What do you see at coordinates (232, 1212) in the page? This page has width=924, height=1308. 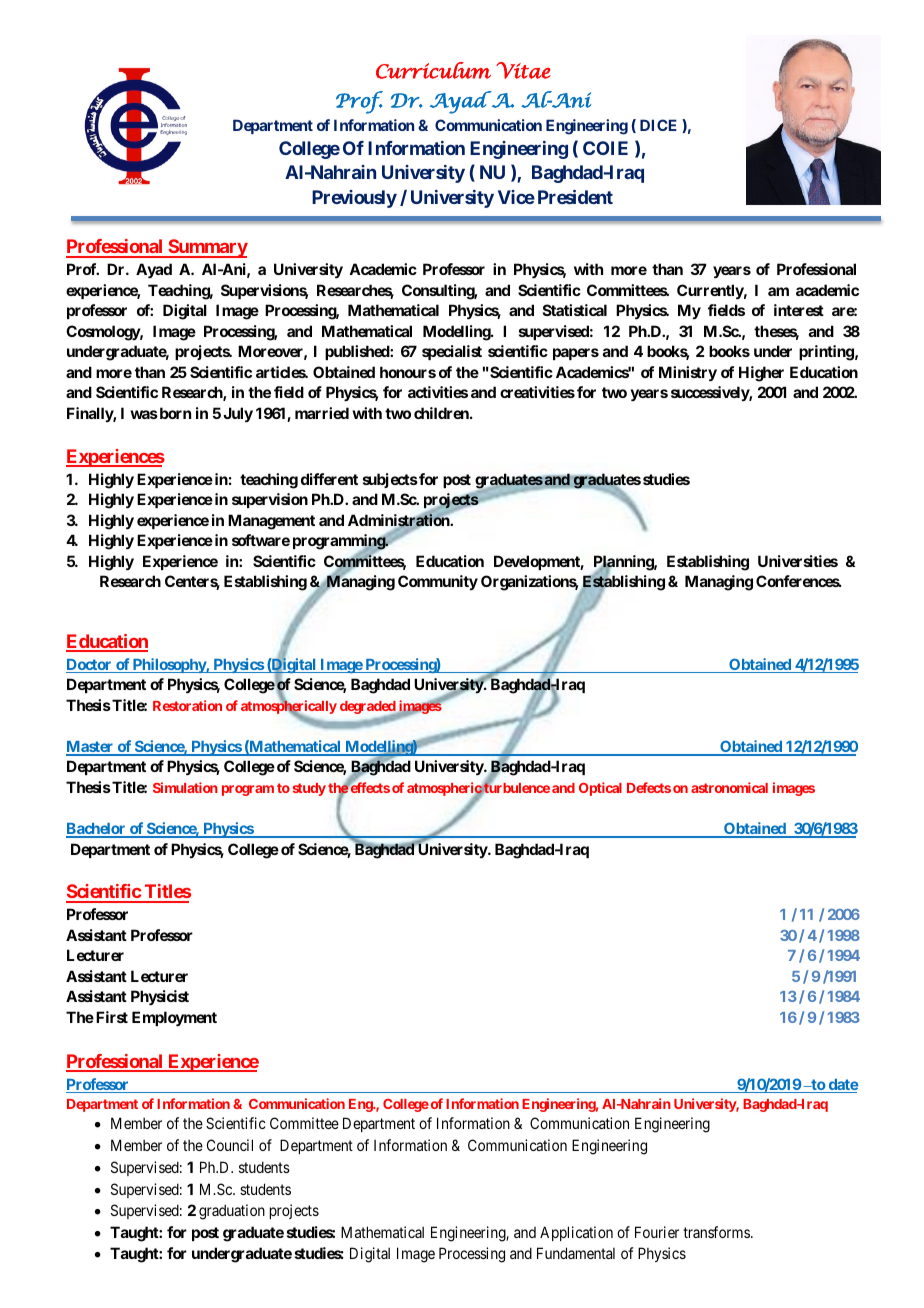 I see `graduation` at bounding box center [232, 1212].
